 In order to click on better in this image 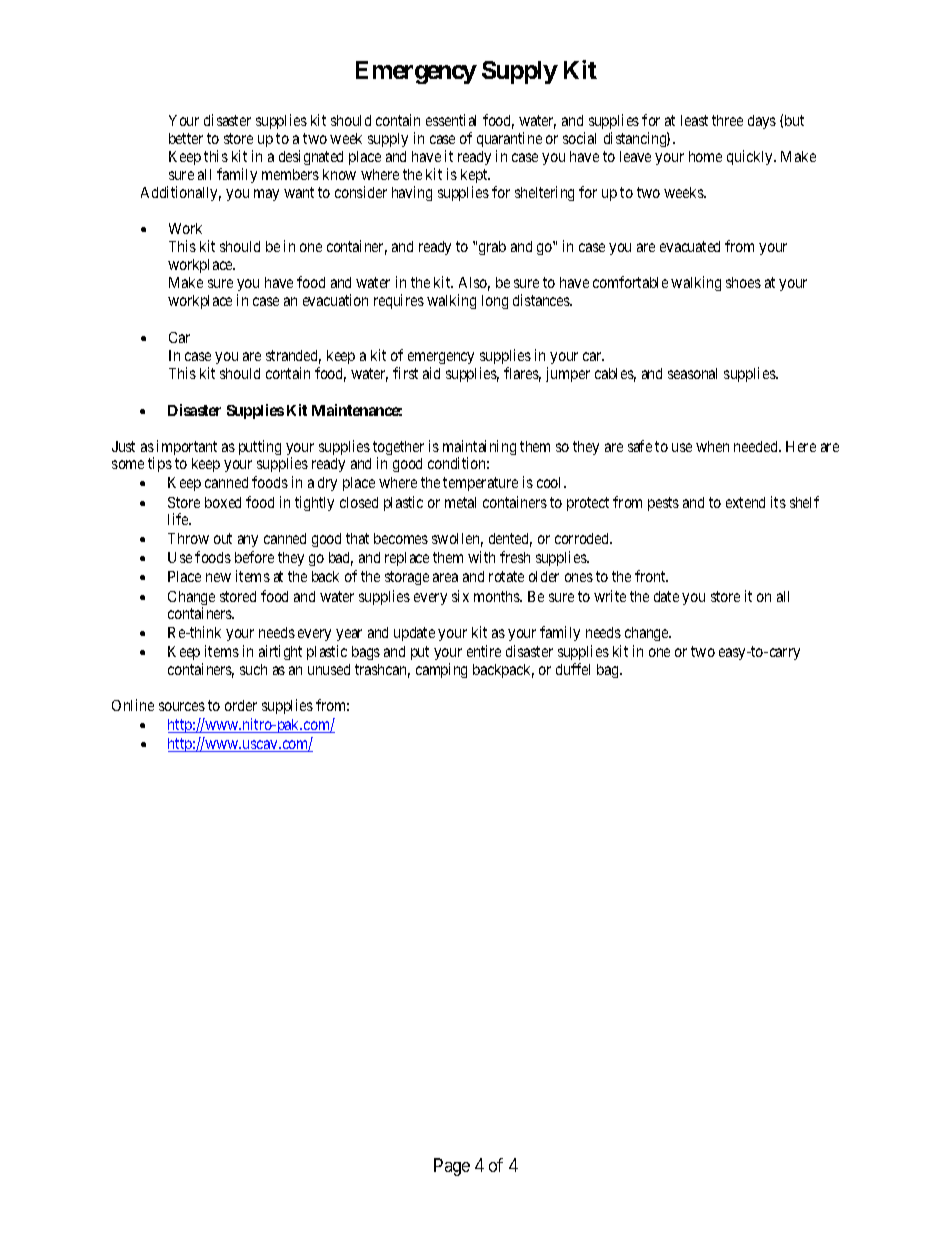, I will do `click(186, 138)`.
